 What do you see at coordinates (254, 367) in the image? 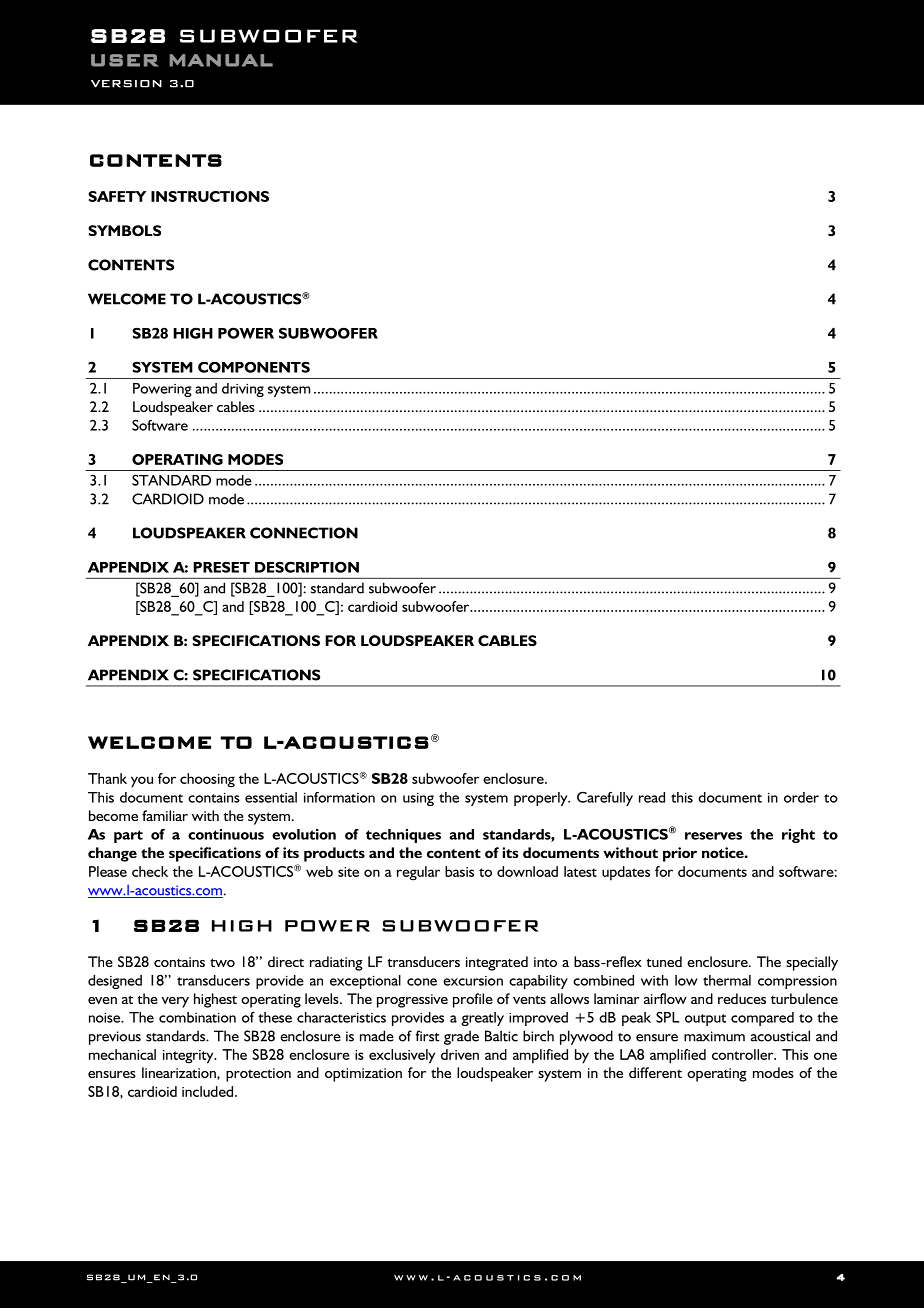
I see `COMPONENTS` at bounding box center [254, 367].
